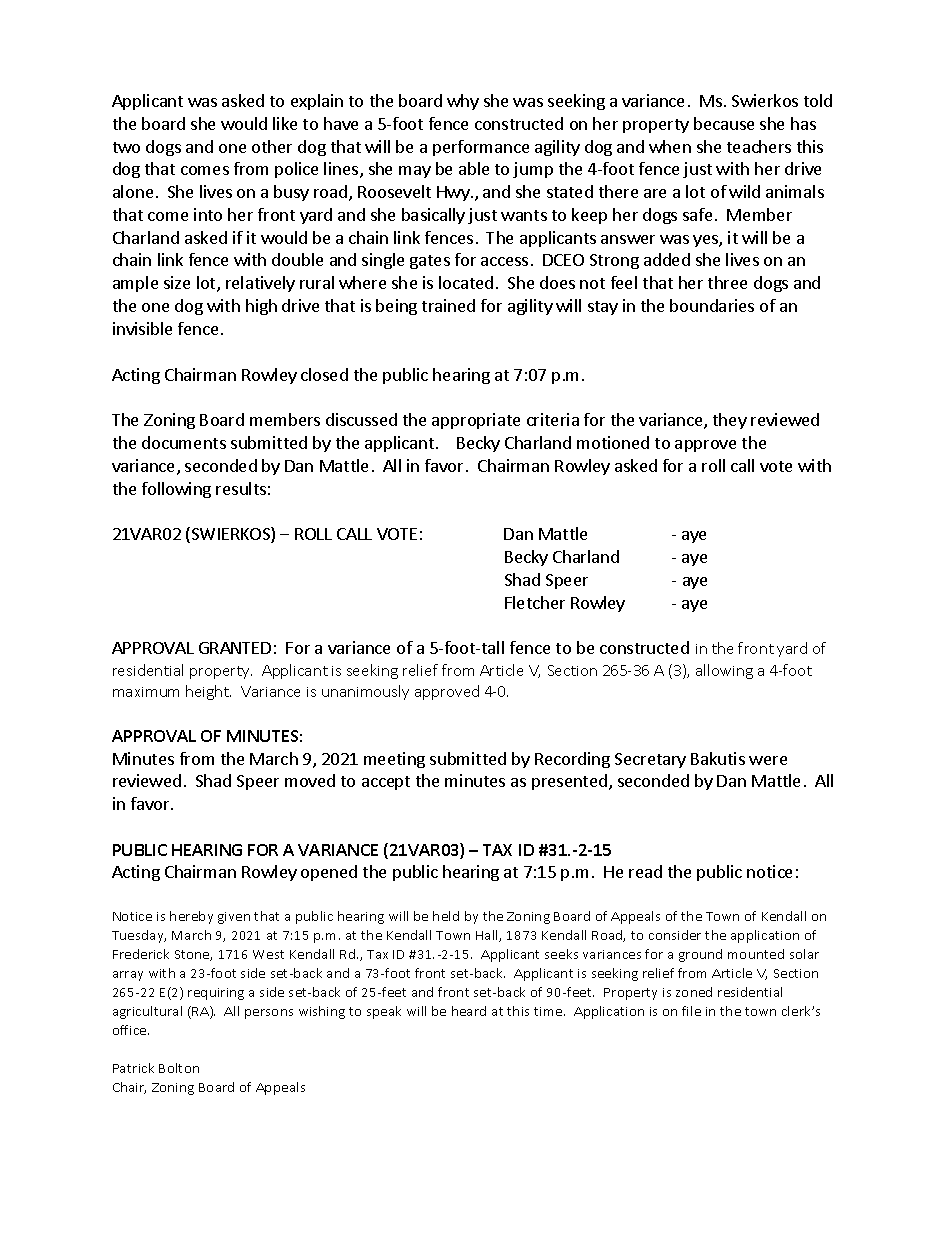  What do you see at coordinates (724, 671) in the screenshot?
I see `allowing` at bounding box center [724, 671].
